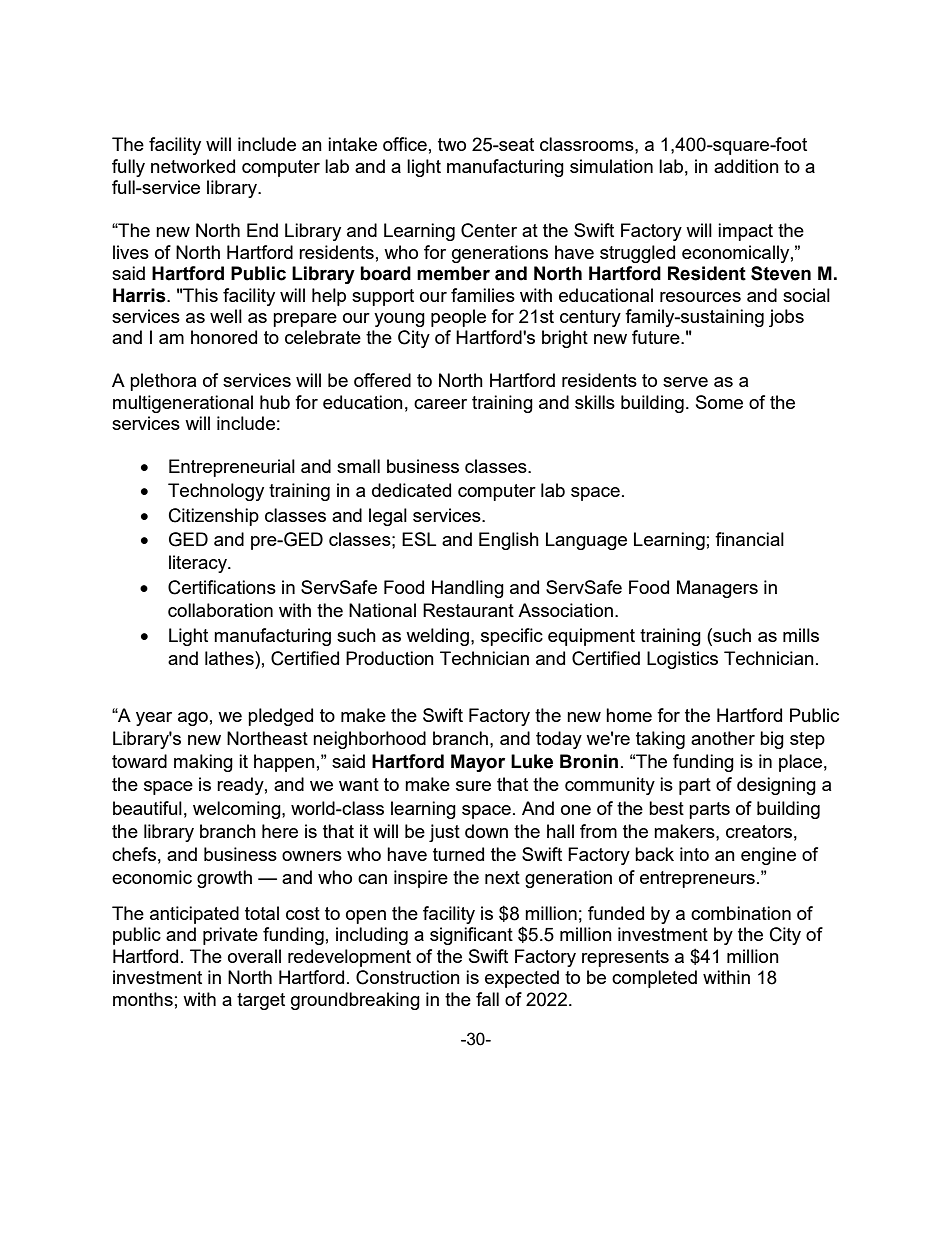 The image size is (952, 1233). Describe the element at coordinates (654, 979) in the screenshot. I see `completed` at that location.
